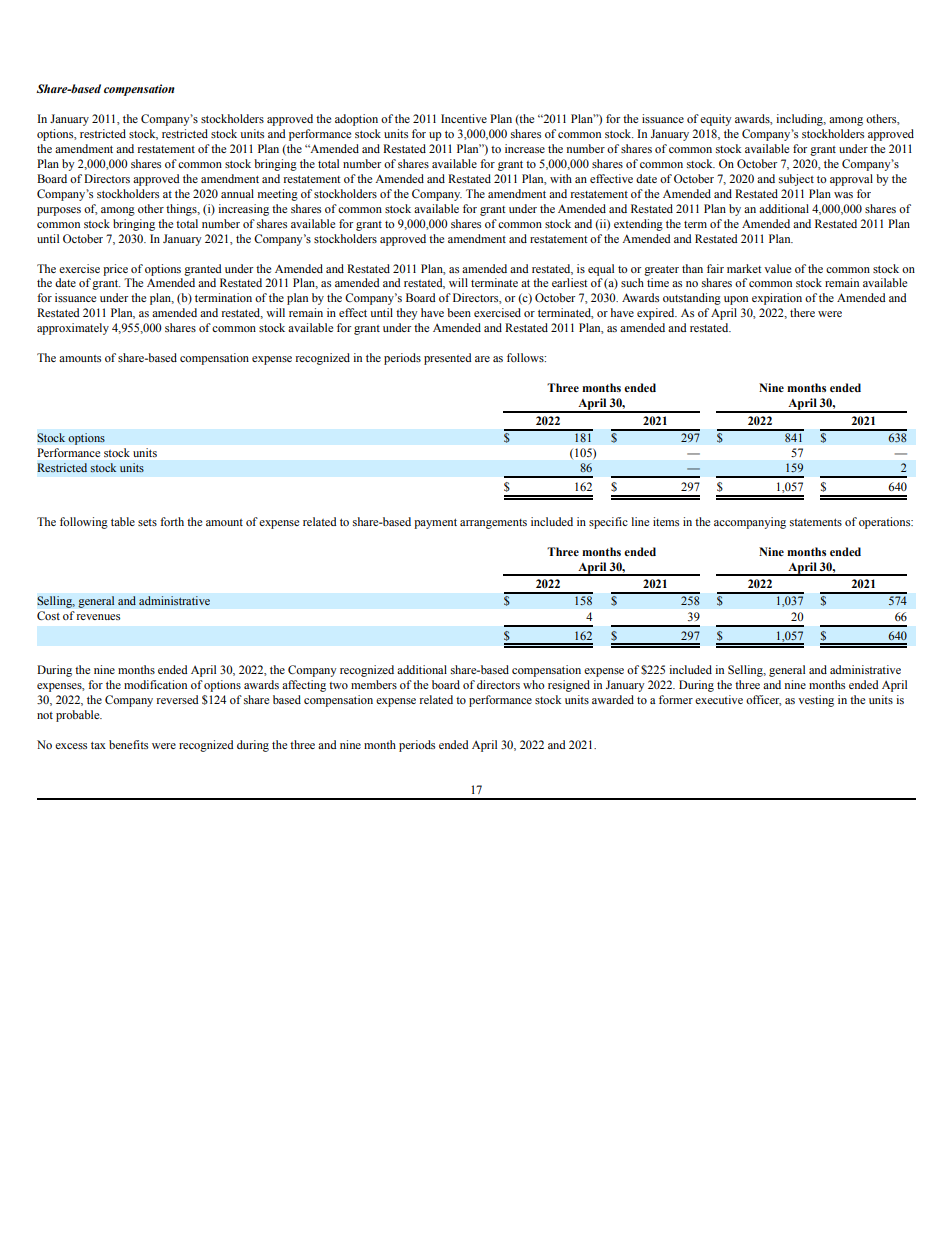  What do you see at coordinates (128, 744) in the screenshot?
I see `benefits` at bounding box center [128, 744].
